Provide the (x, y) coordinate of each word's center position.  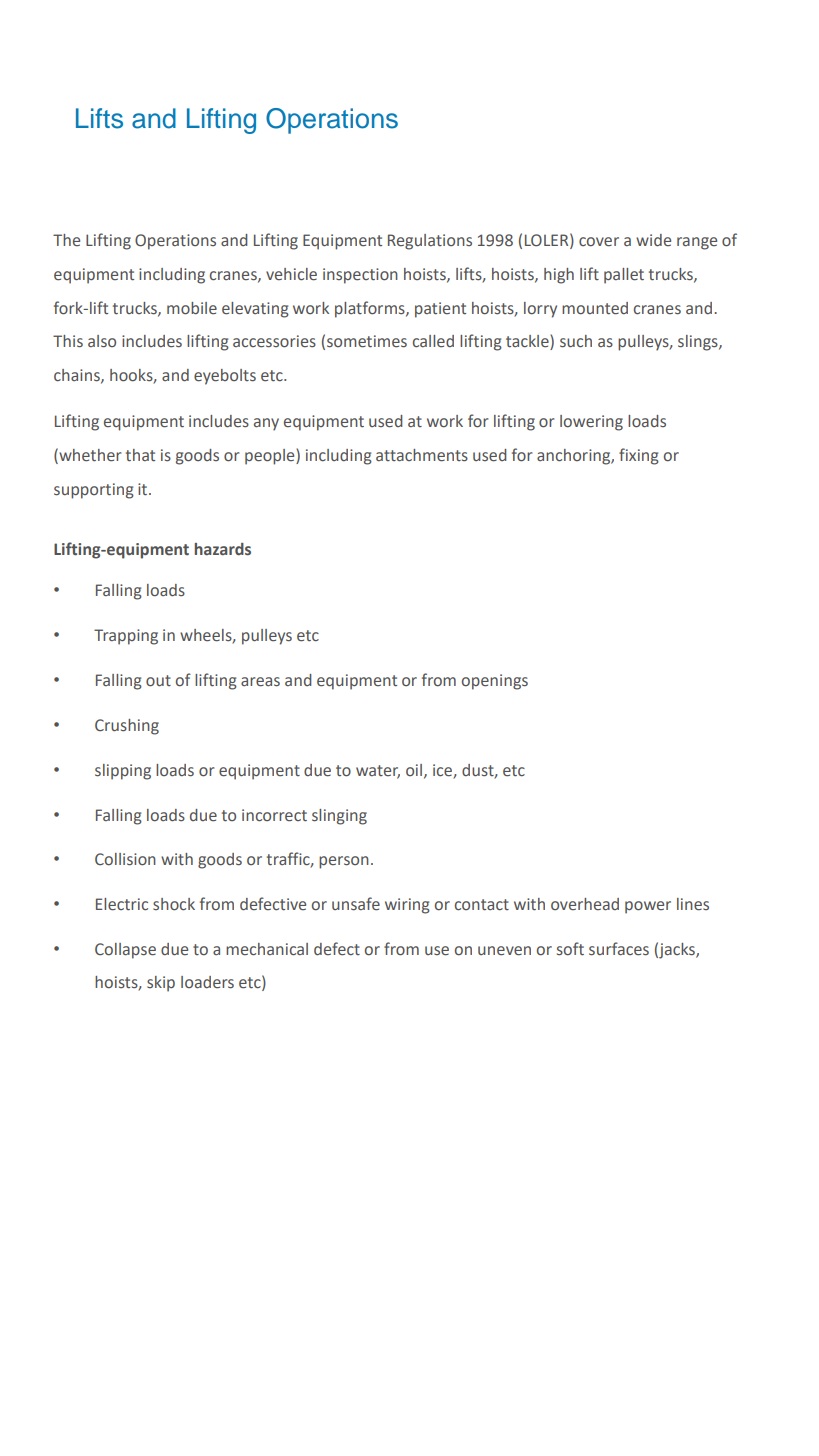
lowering (591, 423)
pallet (624, 276)
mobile (192, 308)
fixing (639, 456)
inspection (360, 276)
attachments (422, 455)
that (140, 455)
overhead (585, 904)
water (378, 771)
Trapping (126, 637)
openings (495, 682)
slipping (123, 772)
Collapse (125, 951)
